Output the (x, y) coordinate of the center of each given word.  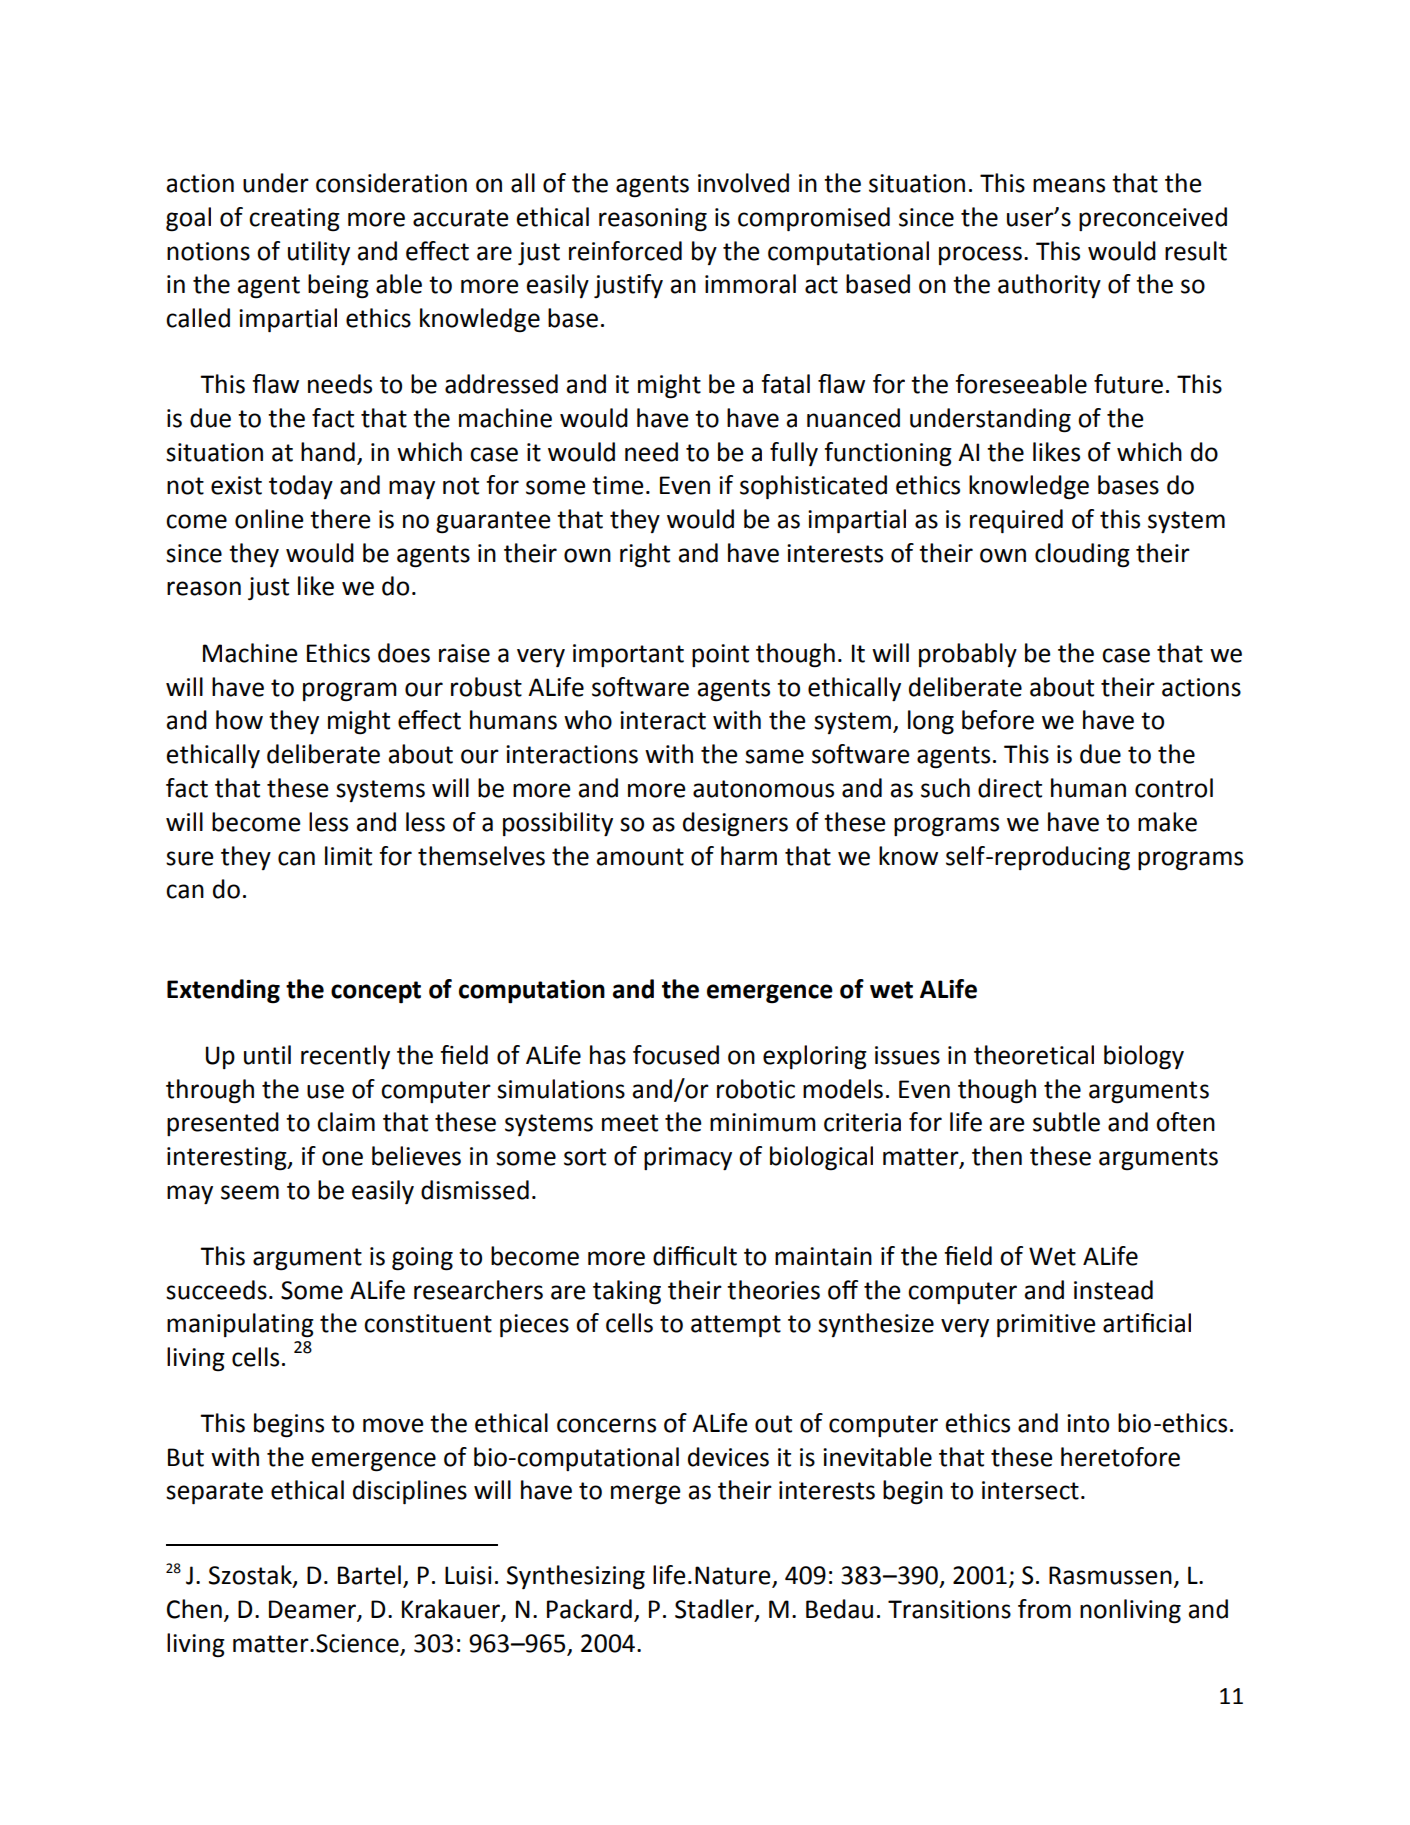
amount (640, 857)
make (1167, 822)
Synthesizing (576, 1577)
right (645, 555)
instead (1113, 1290)
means (1069, 185)
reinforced (625, 251)
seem (250, 1192)
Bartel (369, 1575)
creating (294, 220)
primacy (688, 1159)
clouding (1082, 555)
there (340, 519)
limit (348, 856)
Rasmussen (1110, 1575)
